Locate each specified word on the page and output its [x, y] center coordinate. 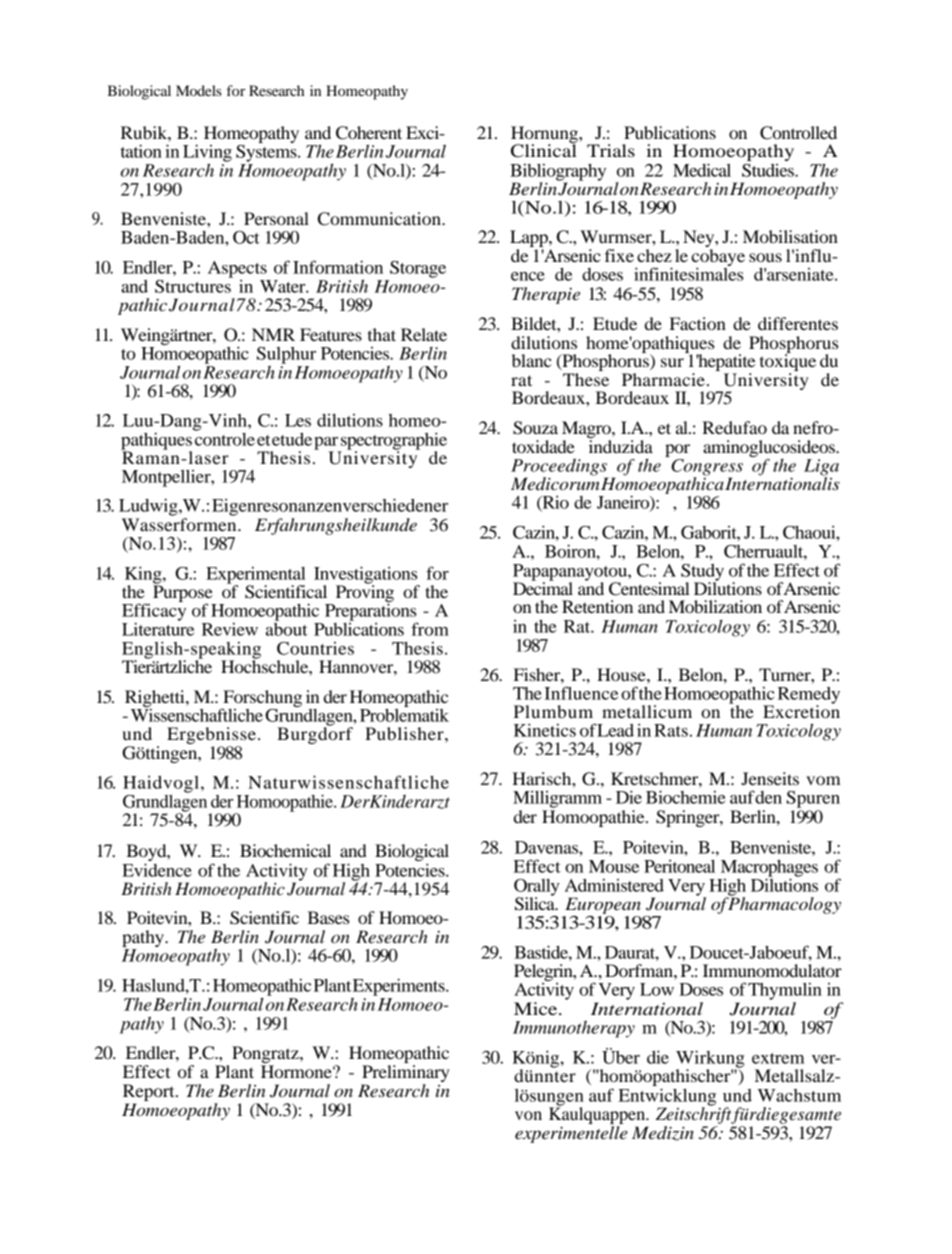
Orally [537, 888]
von [528, 1115]
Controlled [798, 133]
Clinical [544, 150]
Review [230, 629]
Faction [698, 323]
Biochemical [285, 850]
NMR [273, 334]
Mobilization [715, 606]
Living [207, 154]
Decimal [543, 587]
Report [150, 1092]
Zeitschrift [694, 1114]
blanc [532, 360]
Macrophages [769, 869]
